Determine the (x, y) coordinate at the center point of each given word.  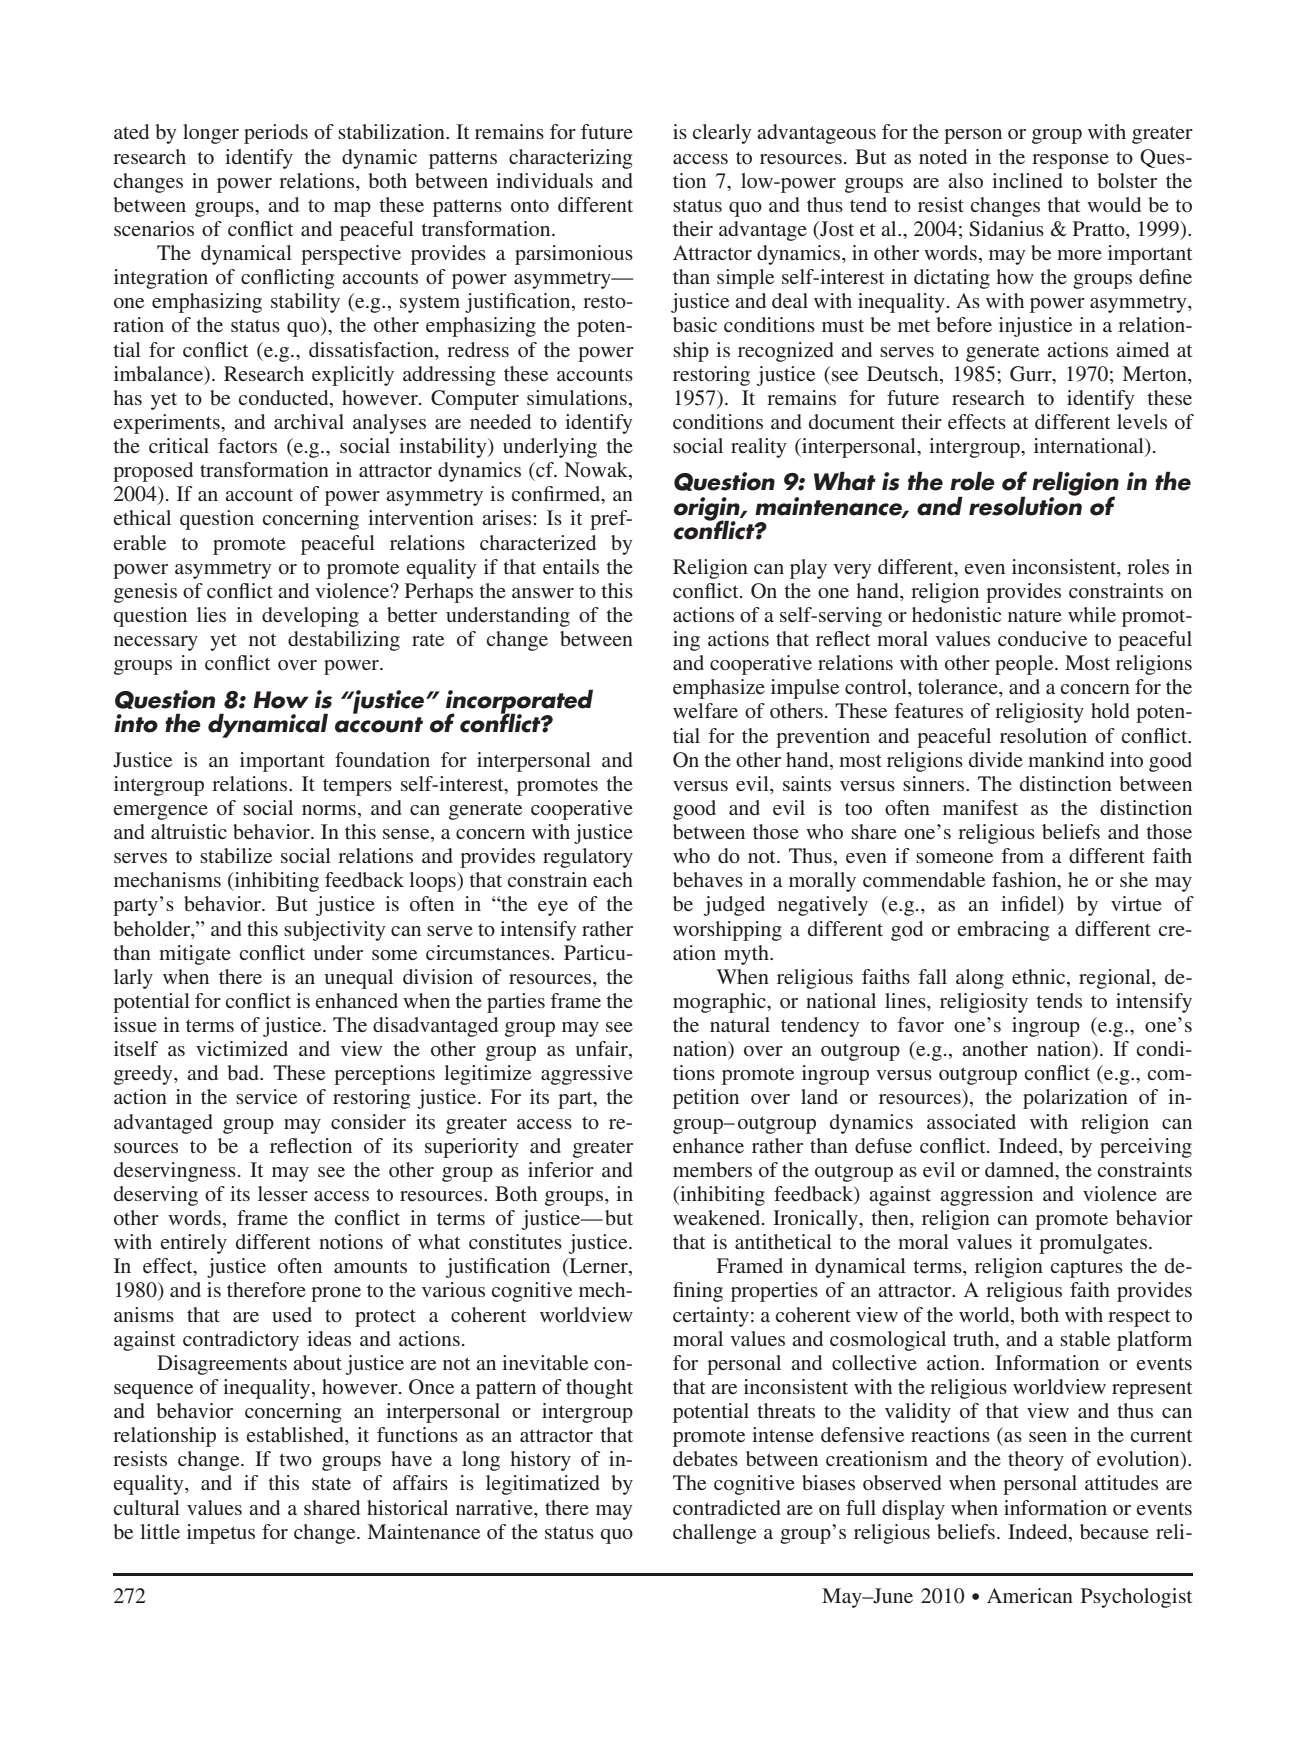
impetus (221, 1534)
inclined (1027, 180)
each (613, 879)
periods (276, 134)
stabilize (236, 855)
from (1022, 855)
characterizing (570, 159)
